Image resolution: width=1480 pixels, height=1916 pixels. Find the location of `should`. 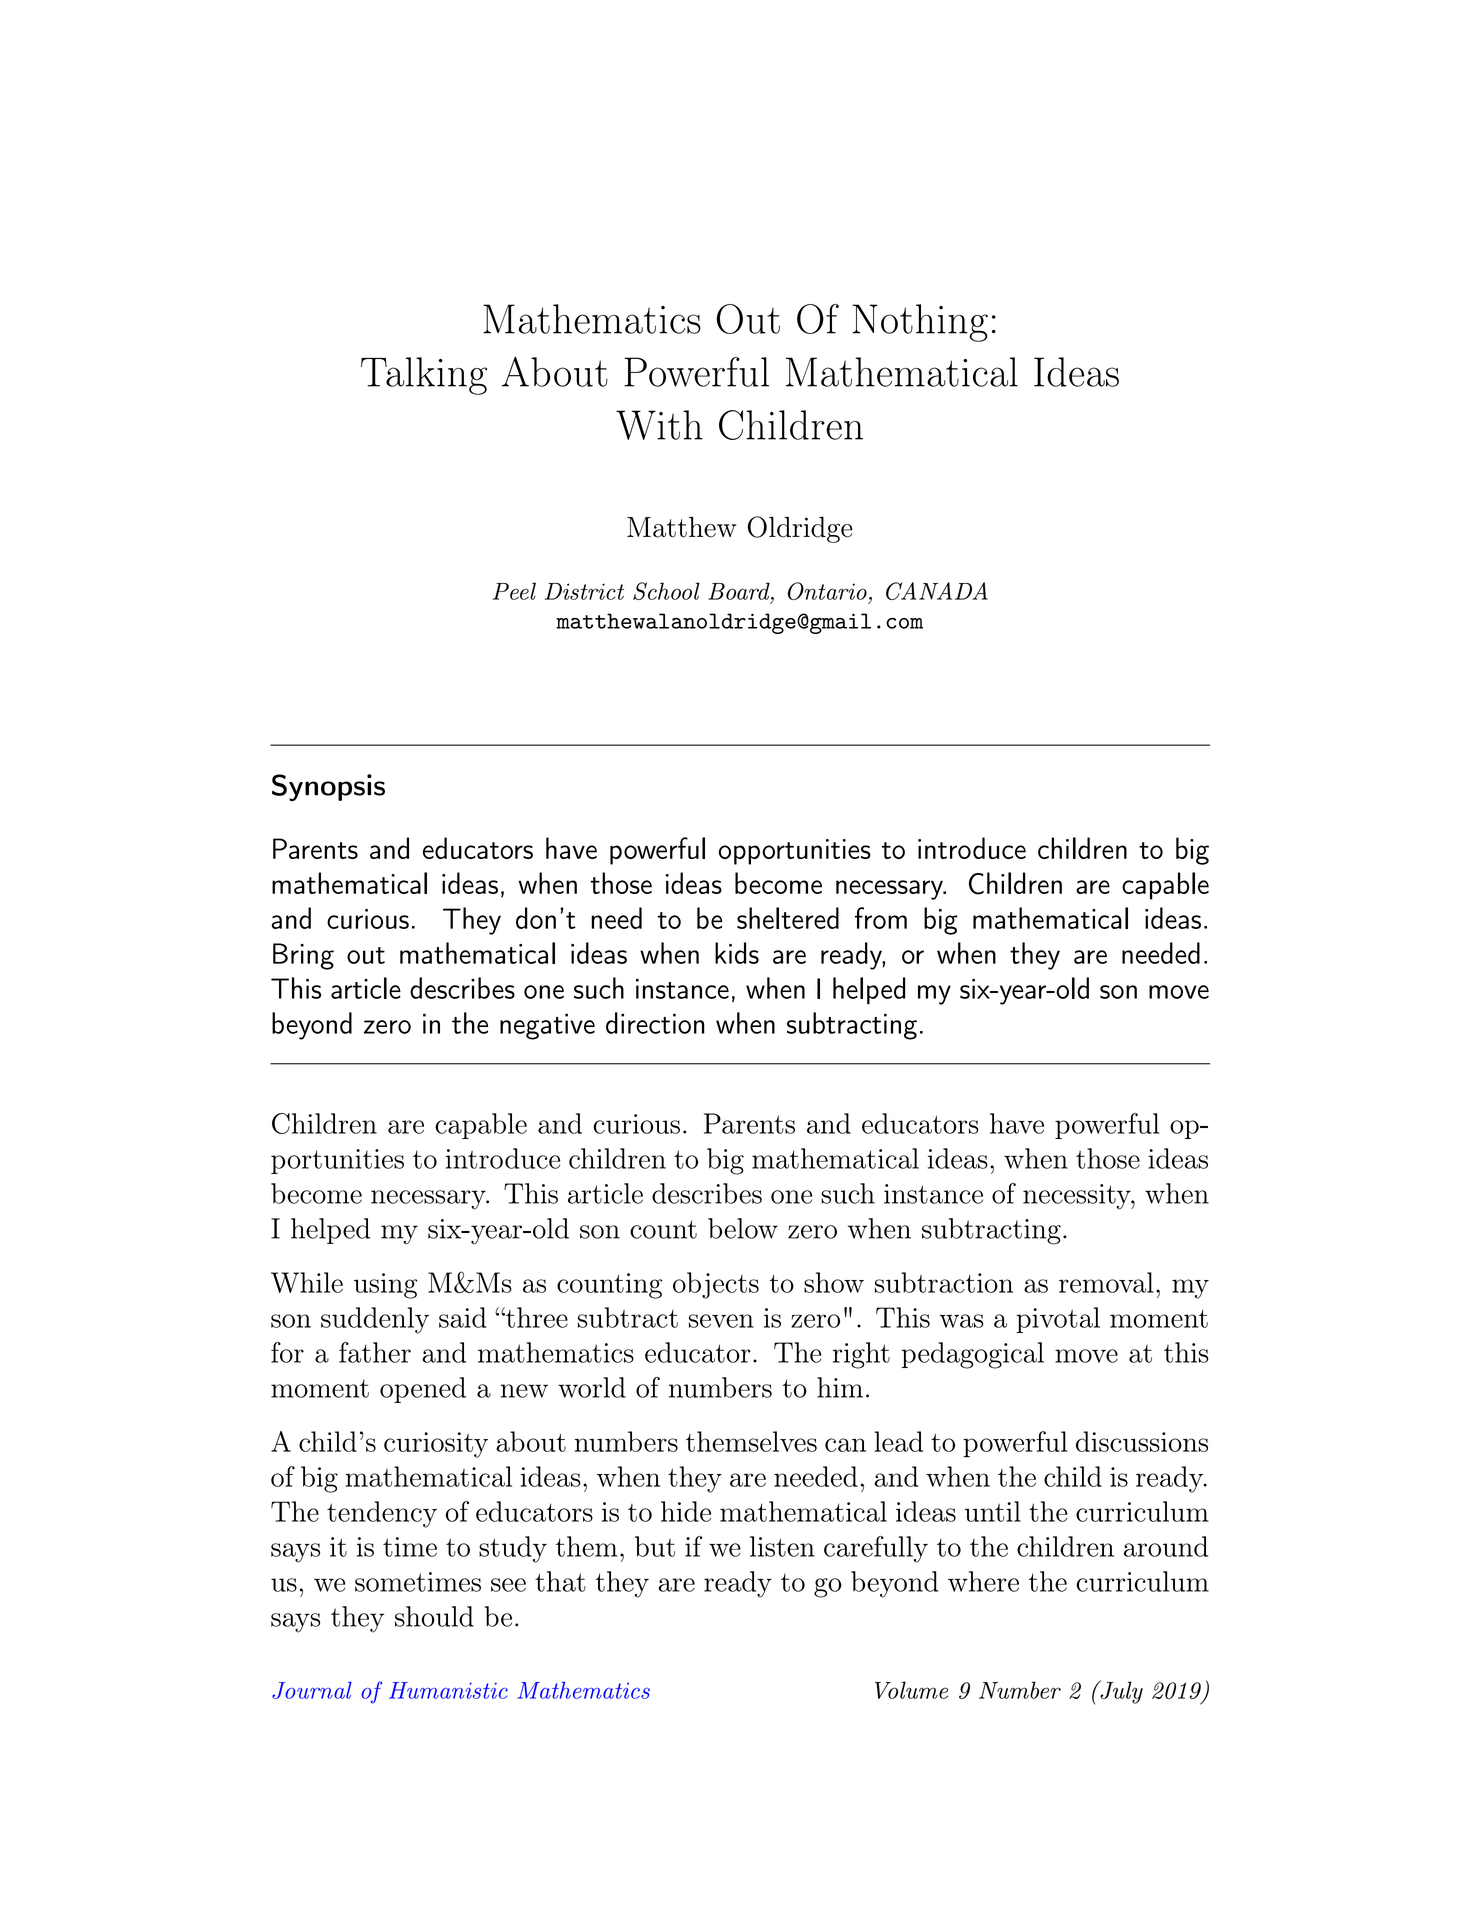

should is located at coordinates (434, 1616).
